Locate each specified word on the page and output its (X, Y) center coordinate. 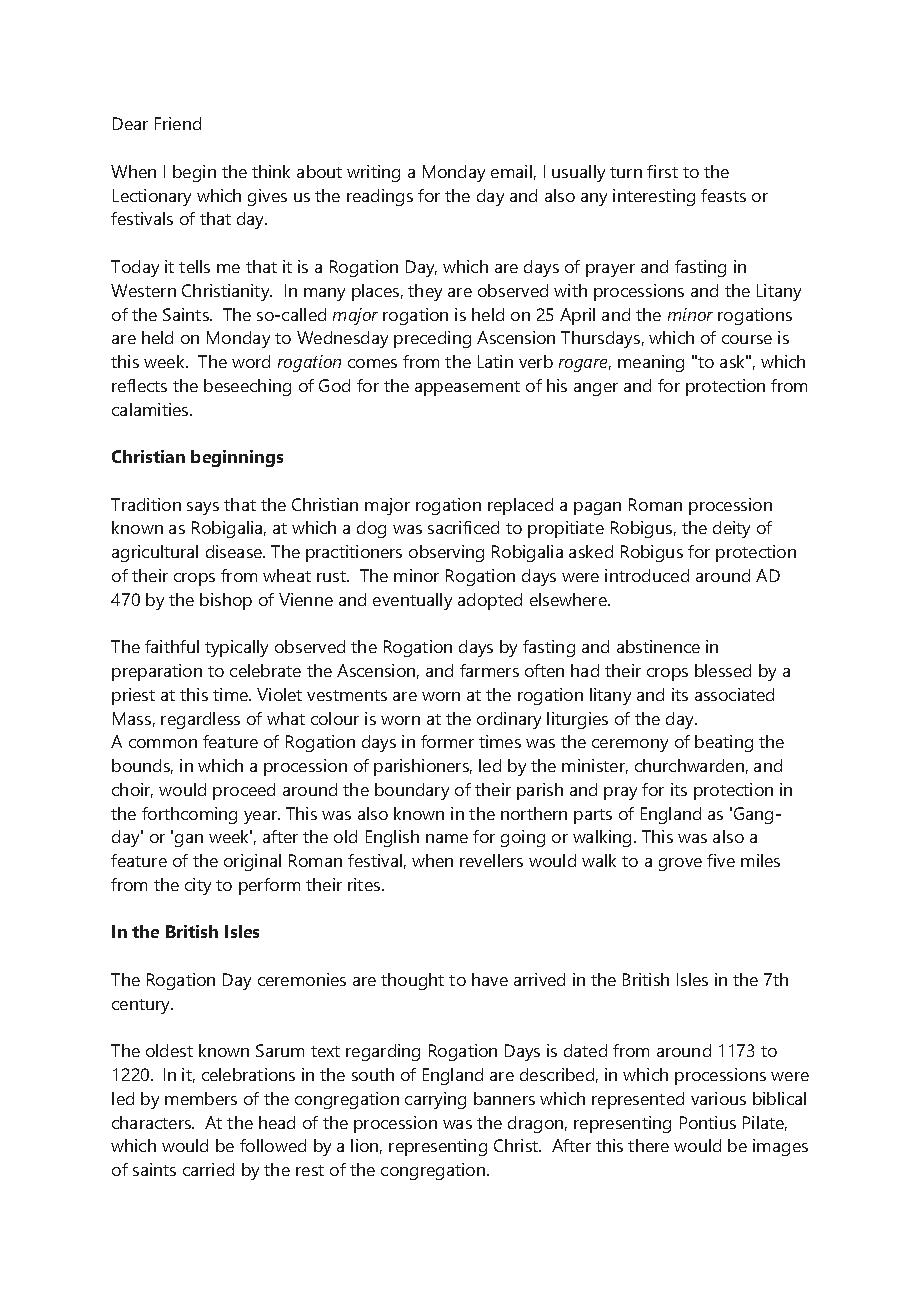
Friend (178, 123)
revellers (491, 860)
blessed (723, 670)
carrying (435, 1100)
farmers (489, 670)
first (662, 171)
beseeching (247, 387)
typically (236, 648)
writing (373, 173)
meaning (651, 363)
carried (208, 1169)
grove (680, 864)
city (198, 886)
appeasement (467, 388)
